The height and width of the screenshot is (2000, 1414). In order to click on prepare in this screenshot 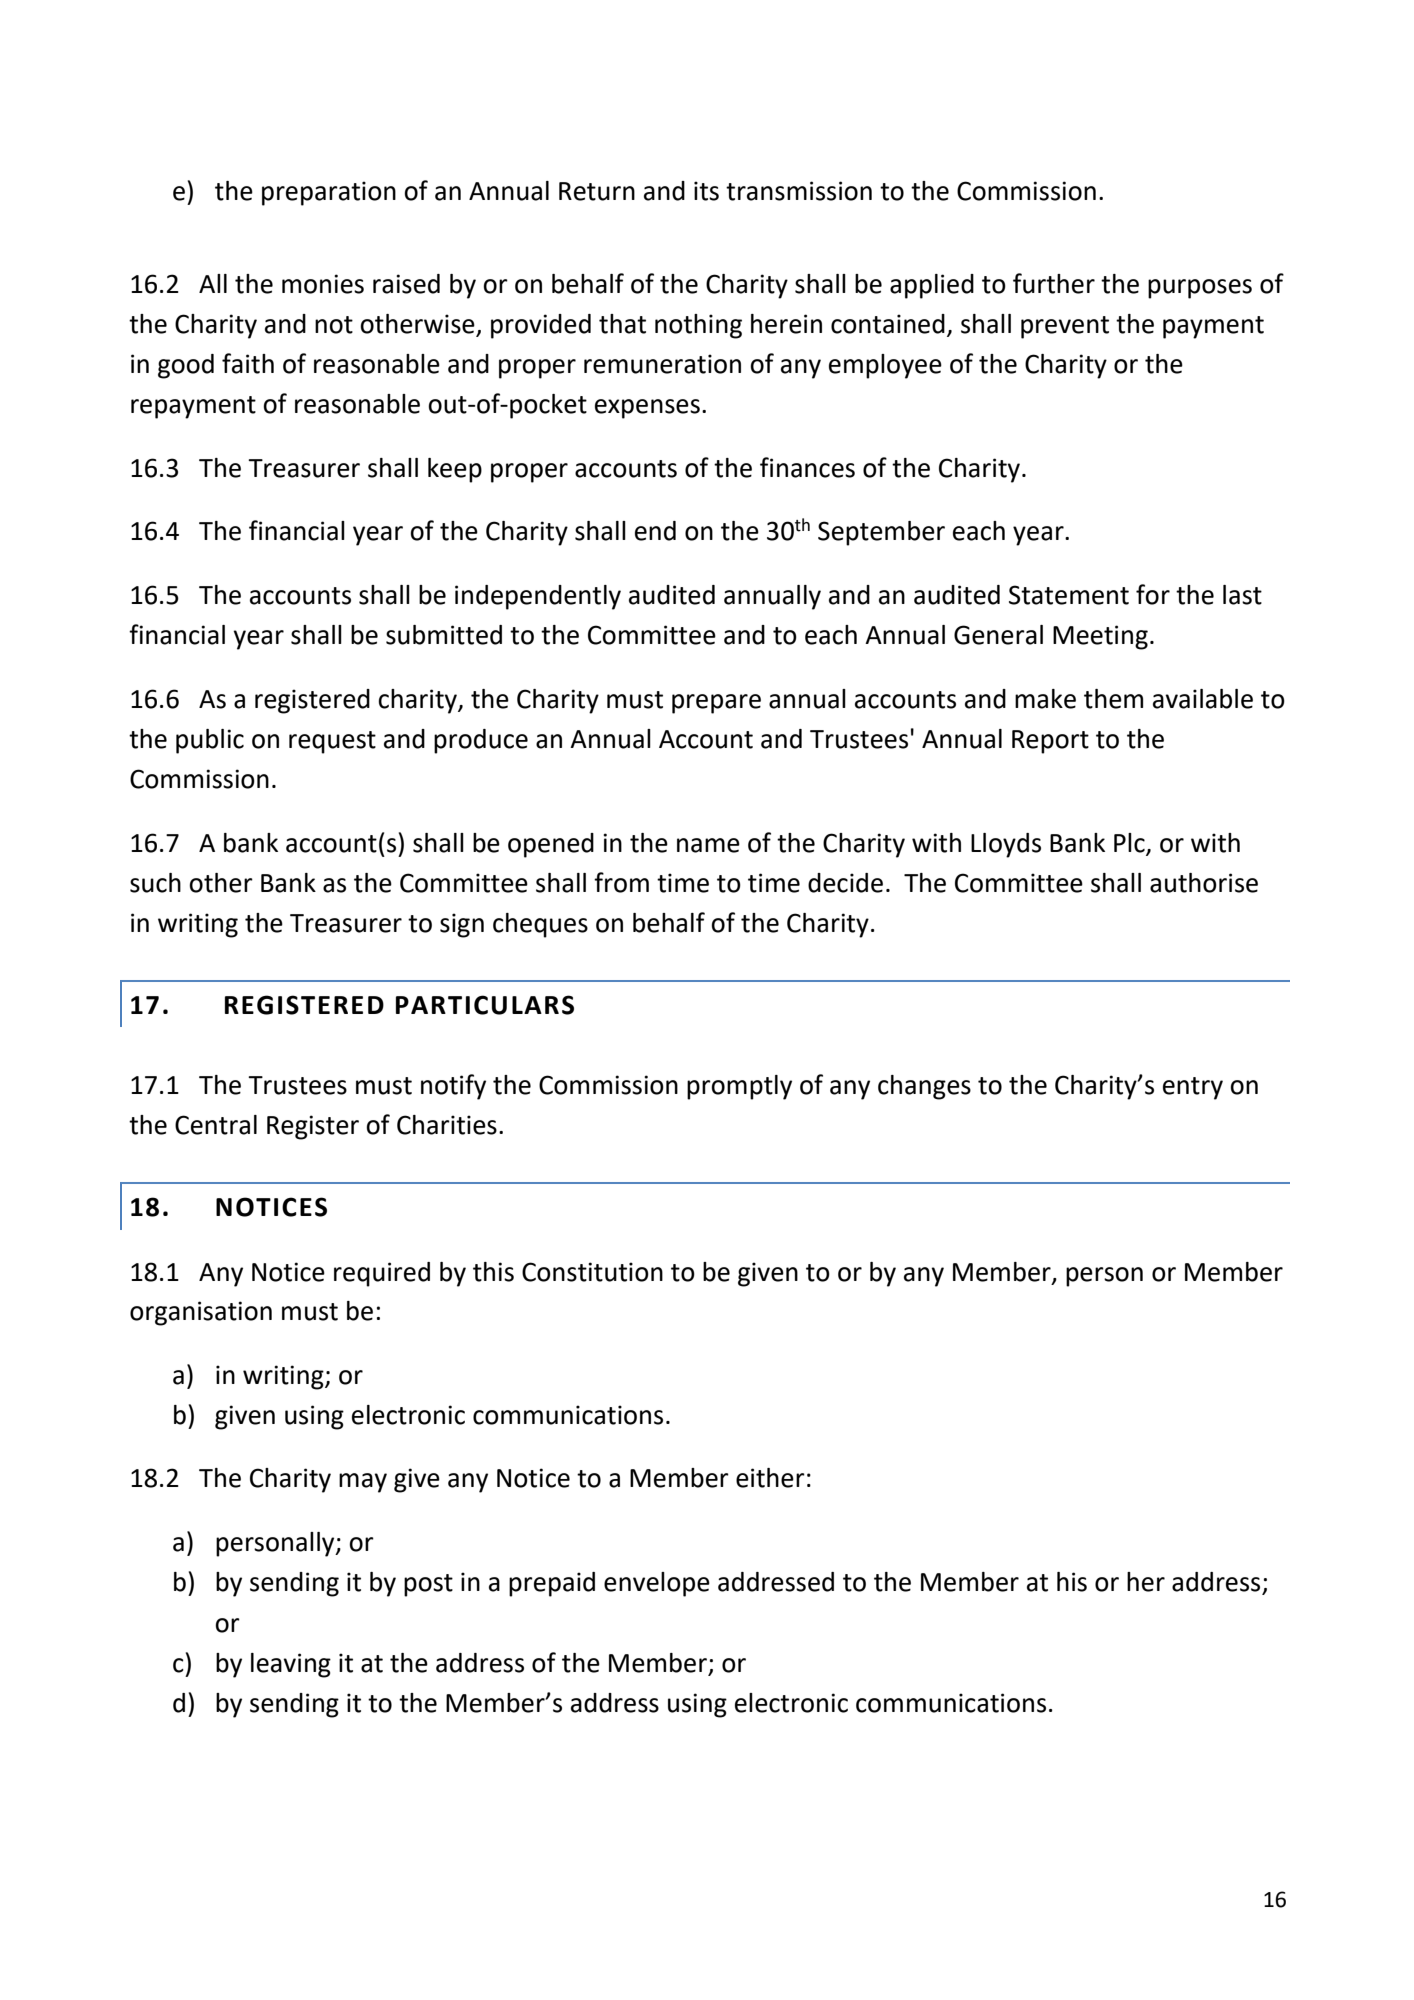, I will do `click(716, 704)`.
